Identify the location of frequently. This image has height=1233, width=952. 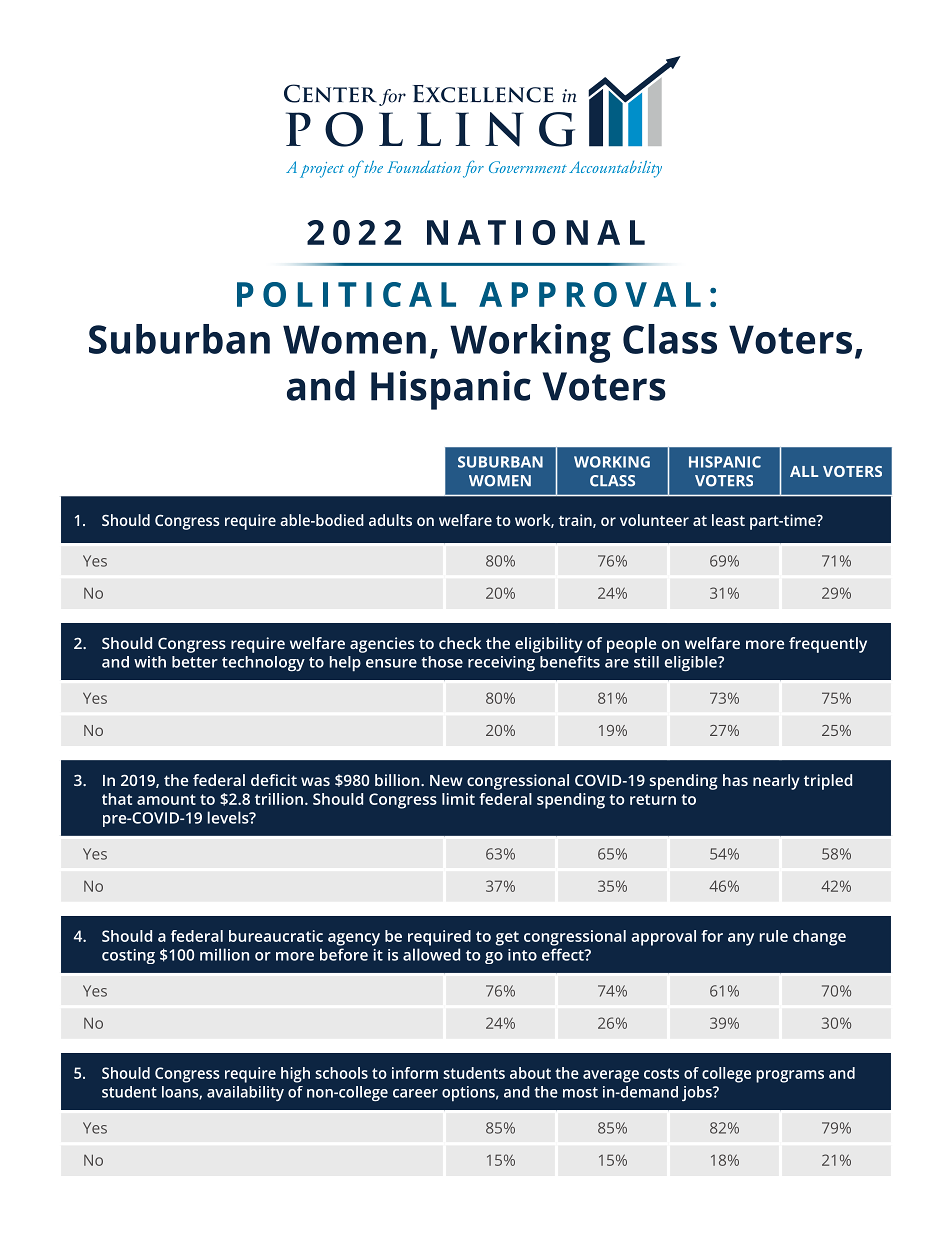
(828, 645).
